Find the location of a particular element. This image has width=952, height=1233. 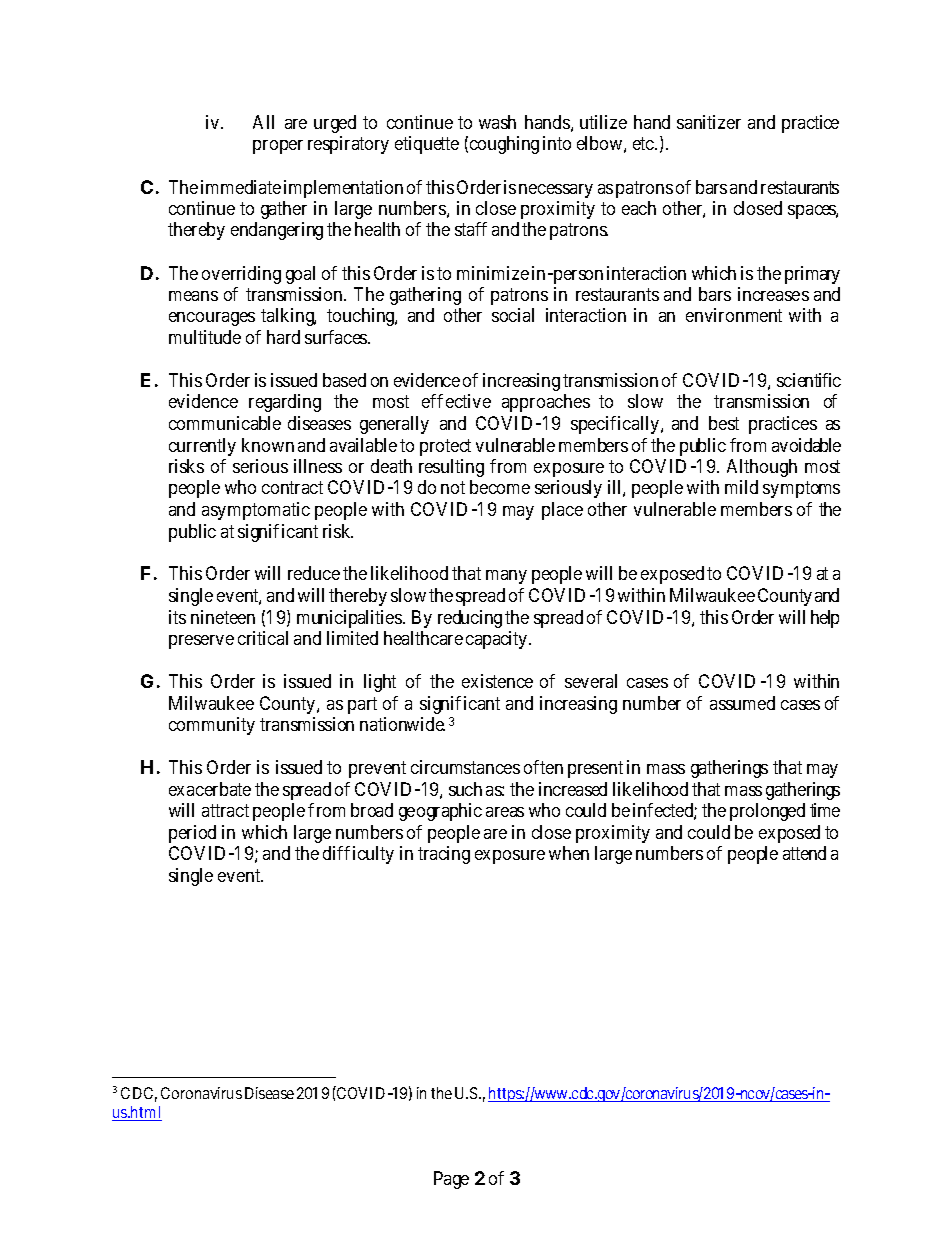

proper is located at coordinates (278, 147).
